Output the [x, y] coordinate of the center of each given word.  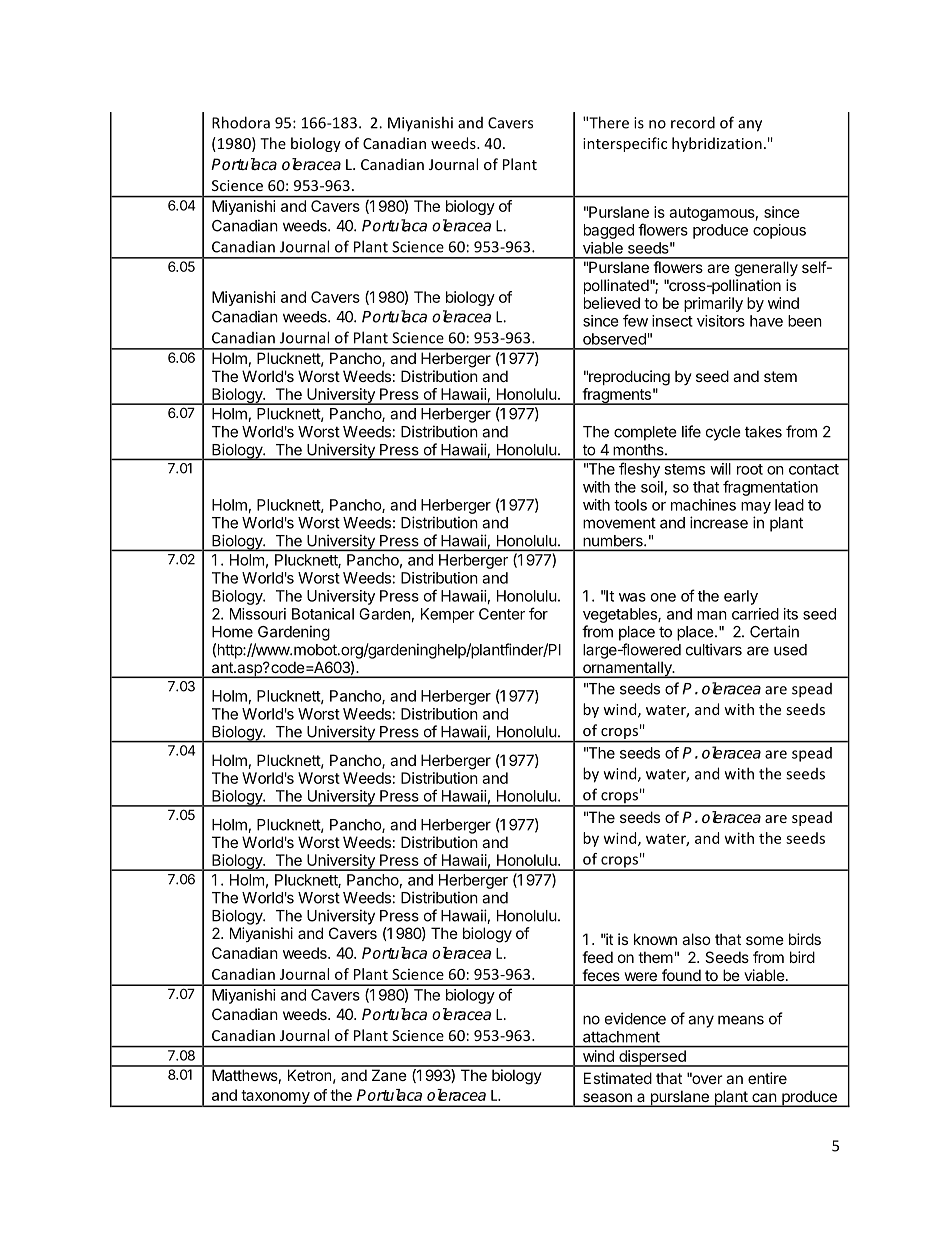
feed [597, 957]
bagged [609, 231]
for [538, 613]
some [765, 940]
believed [612, 303]
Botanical [323, 614]
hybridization [717, 144]
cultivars [714, 649]
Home [232, 632]
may [756, 508]
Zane [389, 1075]
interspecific [625, 144]
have [766, 321]
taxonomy [275, 1098]
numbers [614, 541]
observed [614, 339]
